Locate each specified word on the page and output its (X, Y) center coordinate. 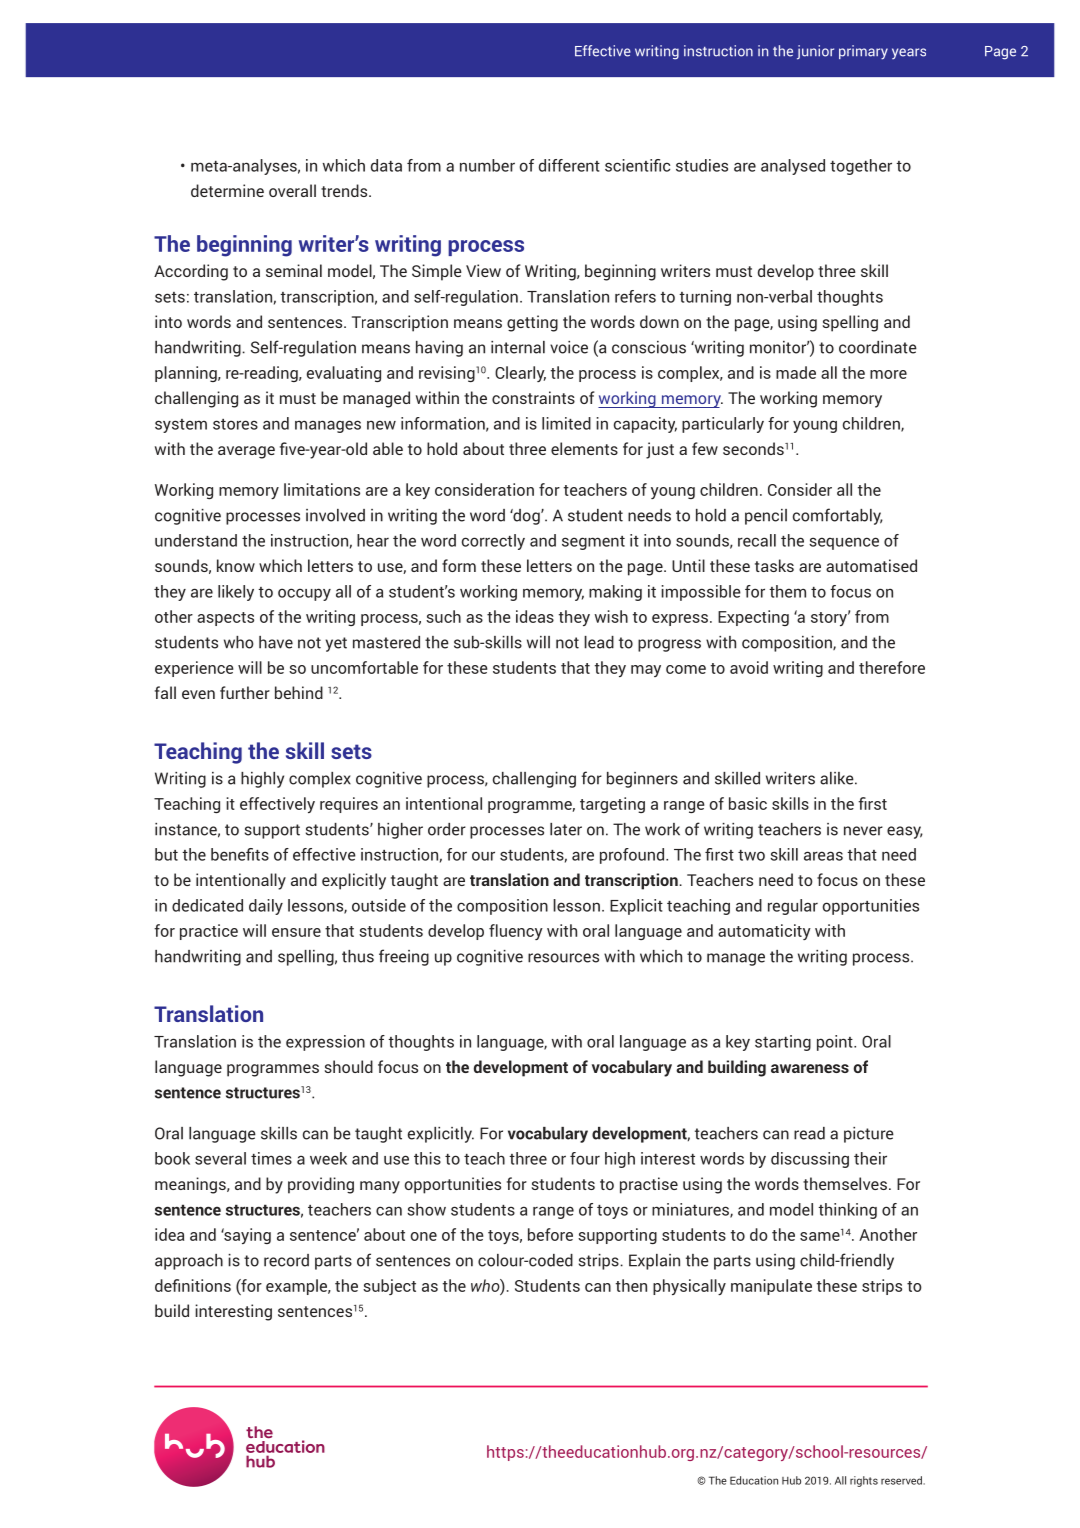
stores (235, 424)
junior (815, 52)
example (298, 1287)
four (585, 1158)
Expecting (753, 618)
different (569, 165)
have (276, 642)
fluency (516, 932)
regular (793, 907)
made (796, 372)
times (271, 1158)
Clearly (520, 374)
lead (599, 642)
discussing (810, 1160)
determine (227, 190)
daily (266, 907)
